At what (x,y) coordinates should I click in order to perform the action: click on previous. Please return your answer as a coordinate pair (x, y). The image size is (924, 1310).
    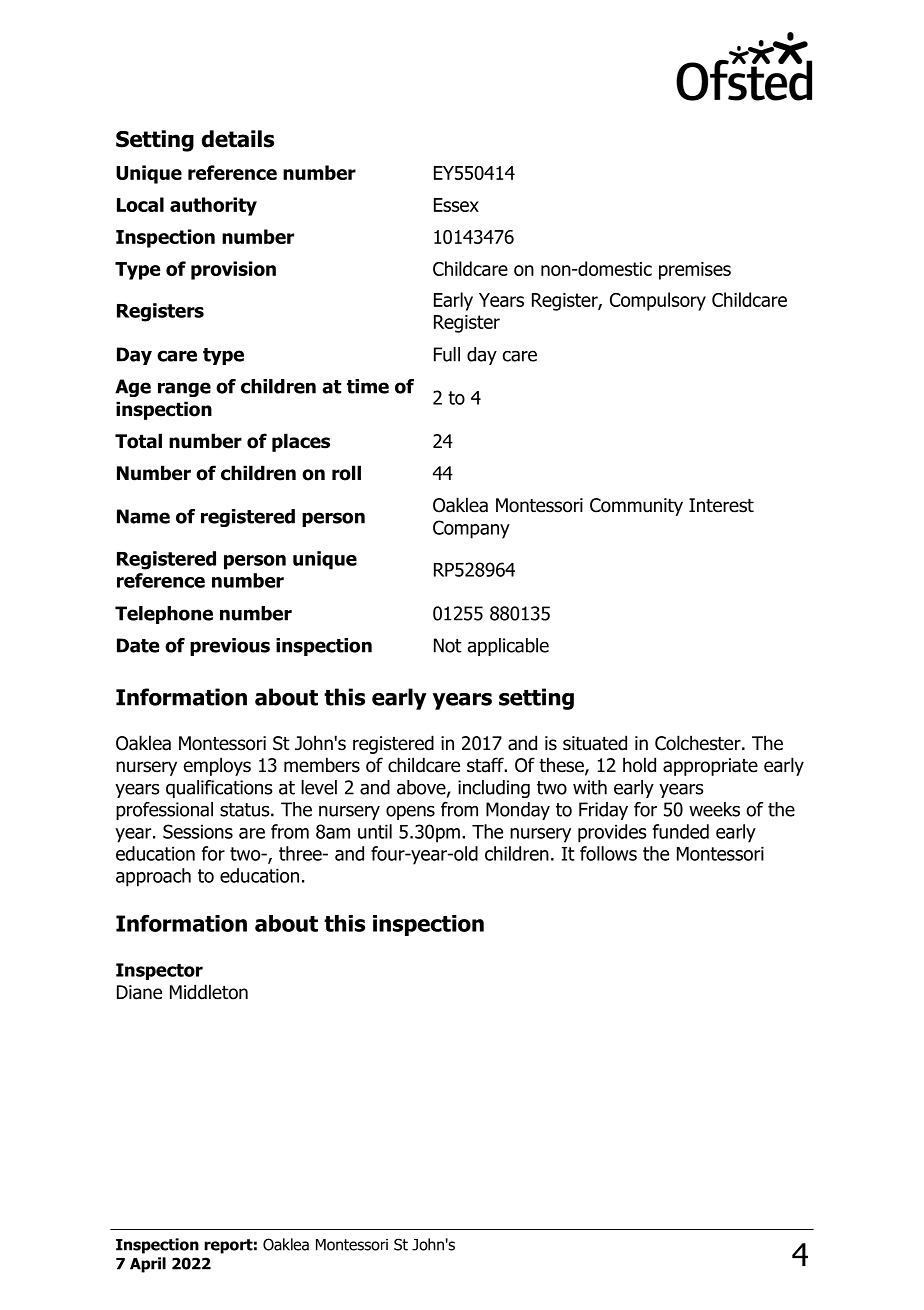
    Looking at the image, I should click on (230, 647).
